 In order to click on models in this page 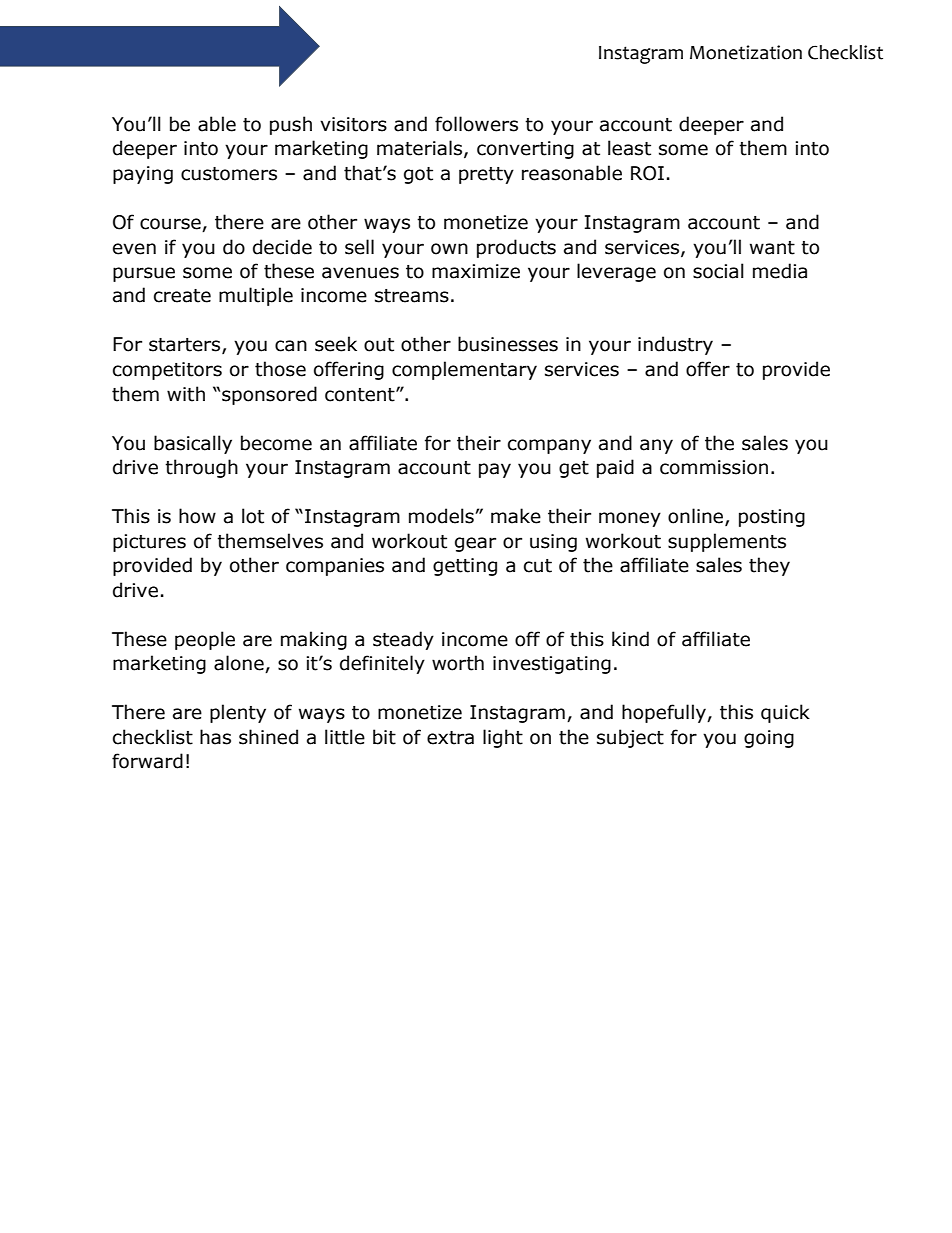, I will do `click(442, 516)`.
